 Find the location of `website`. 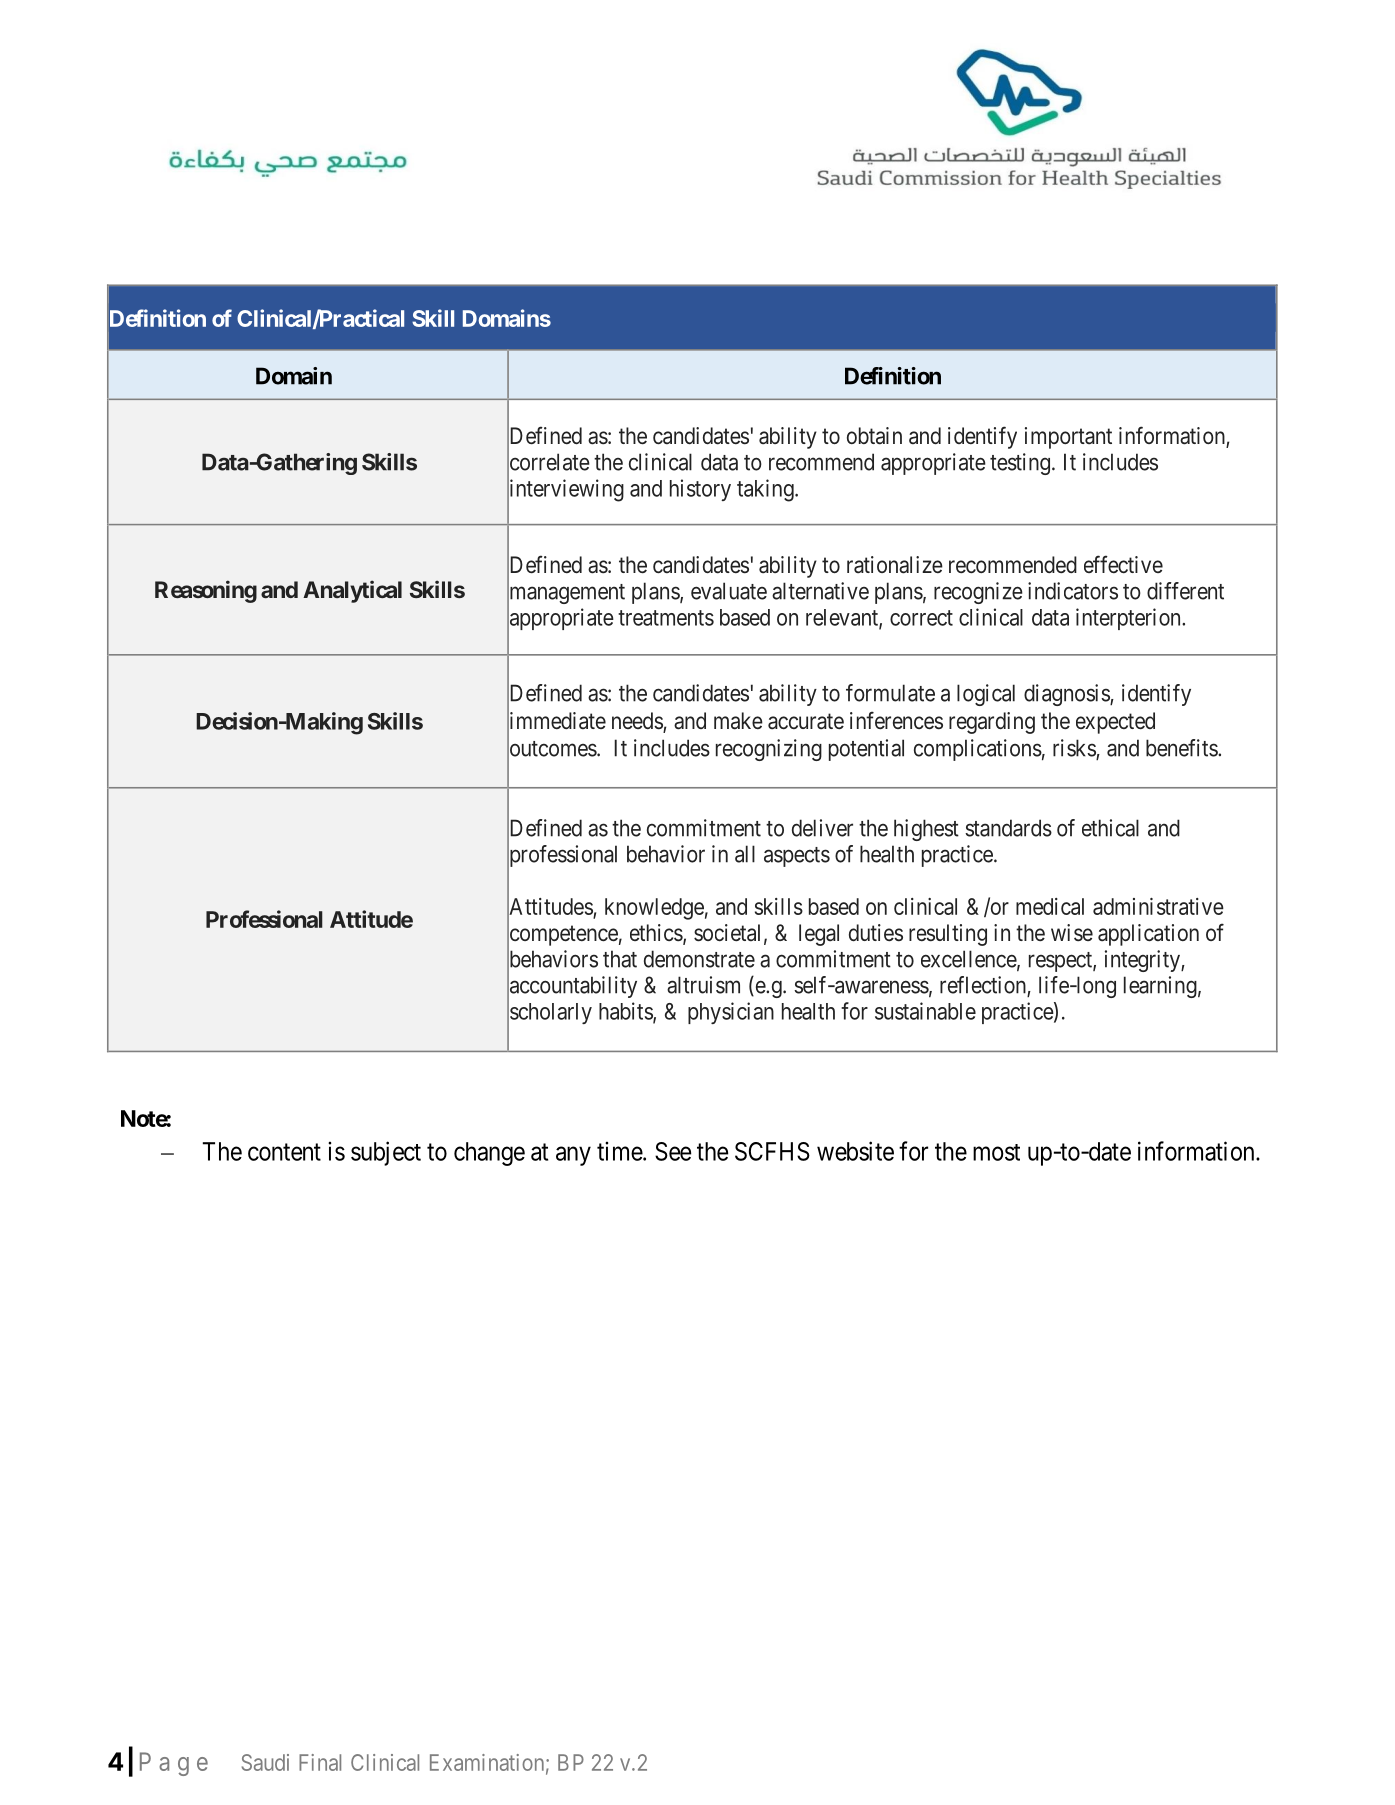

website is located at coordinates (855, 1151).
